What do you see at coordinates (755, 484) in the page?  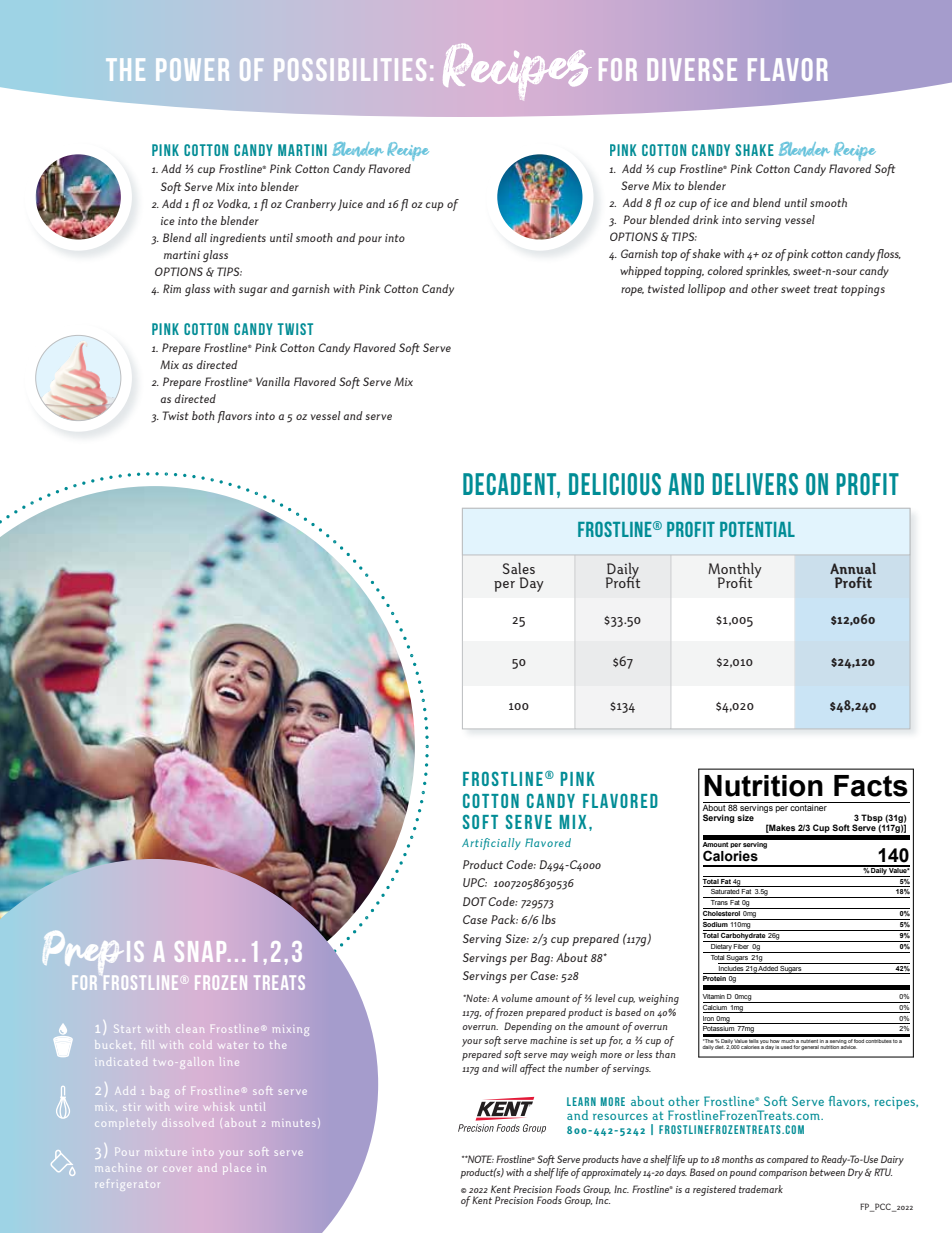 I see `DELIVERS` at bounding box center [755, 484].
